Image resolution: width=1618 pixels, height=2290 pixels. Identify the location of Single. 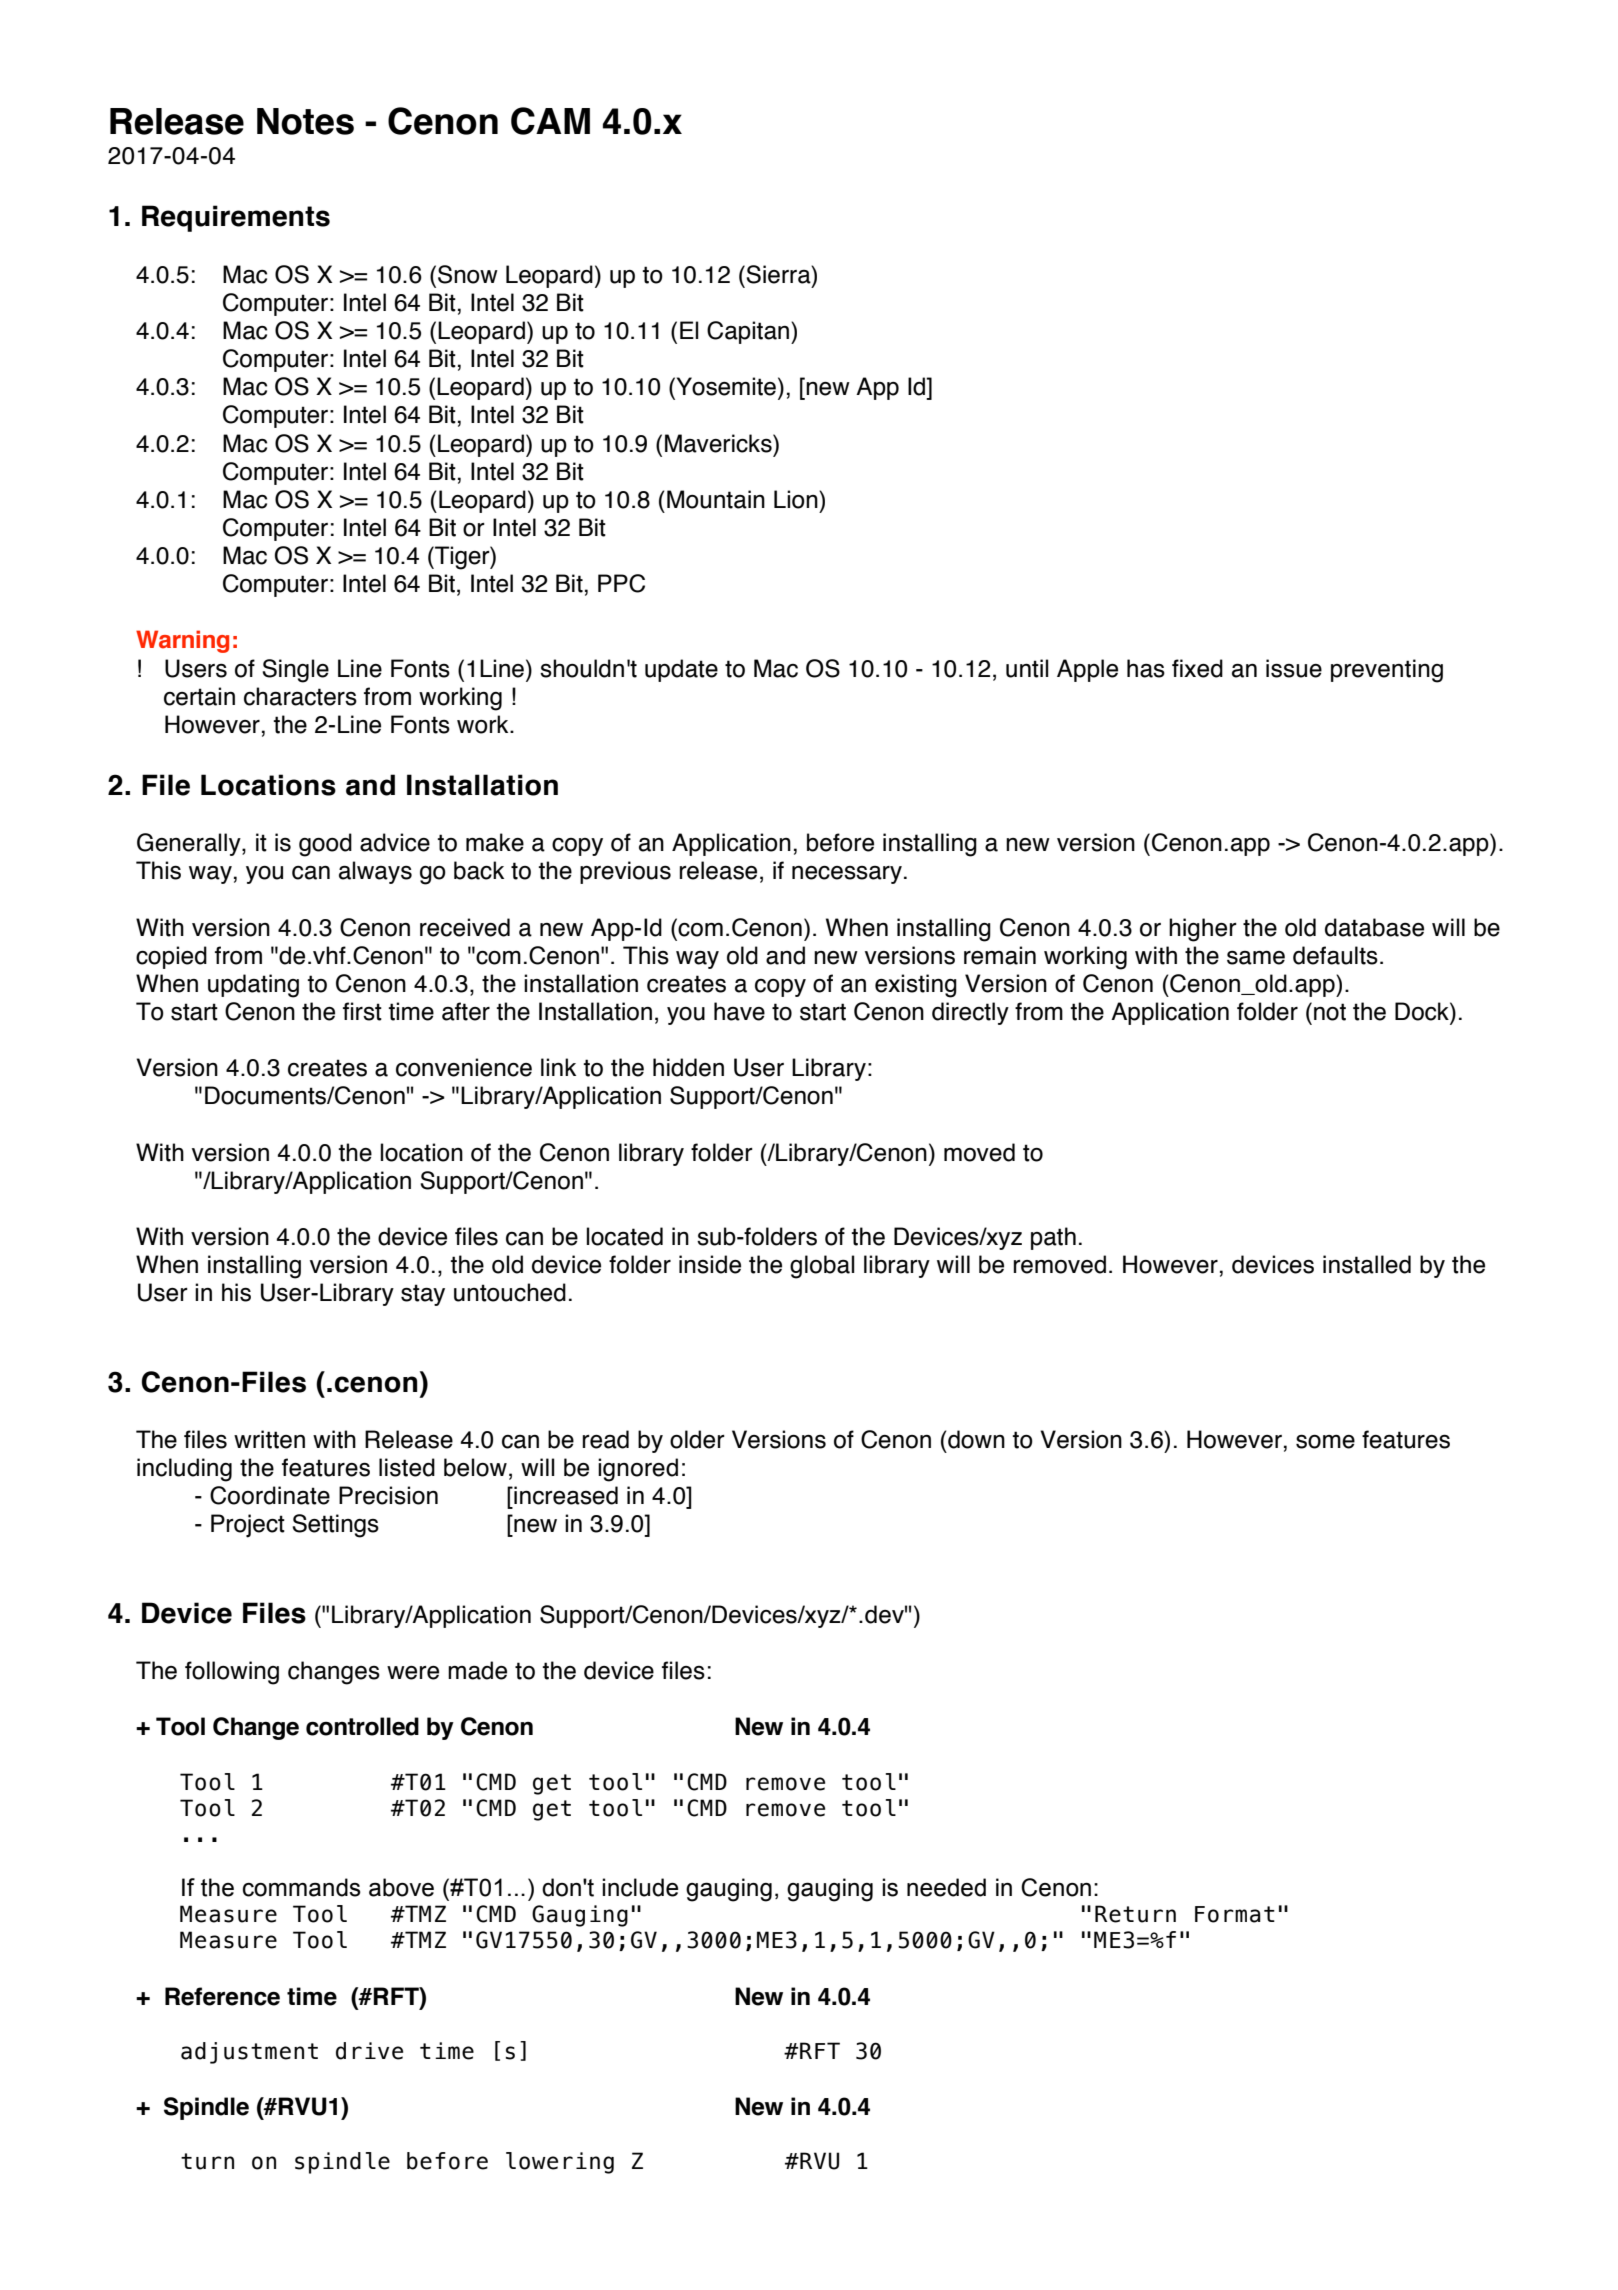
(295, 671).
